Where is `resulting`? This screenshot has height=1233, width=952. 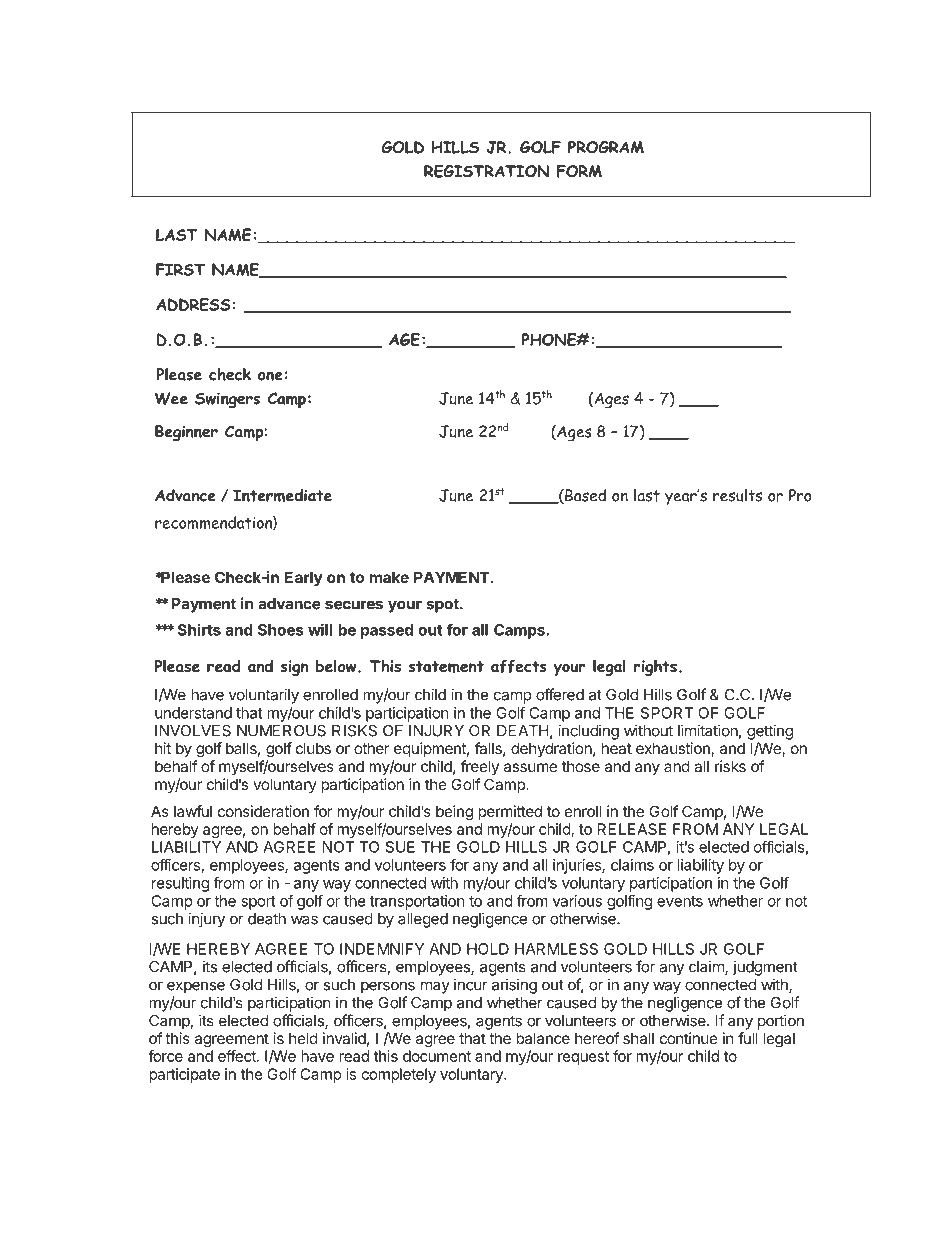
resulting is located at coordinates (180, 884).
